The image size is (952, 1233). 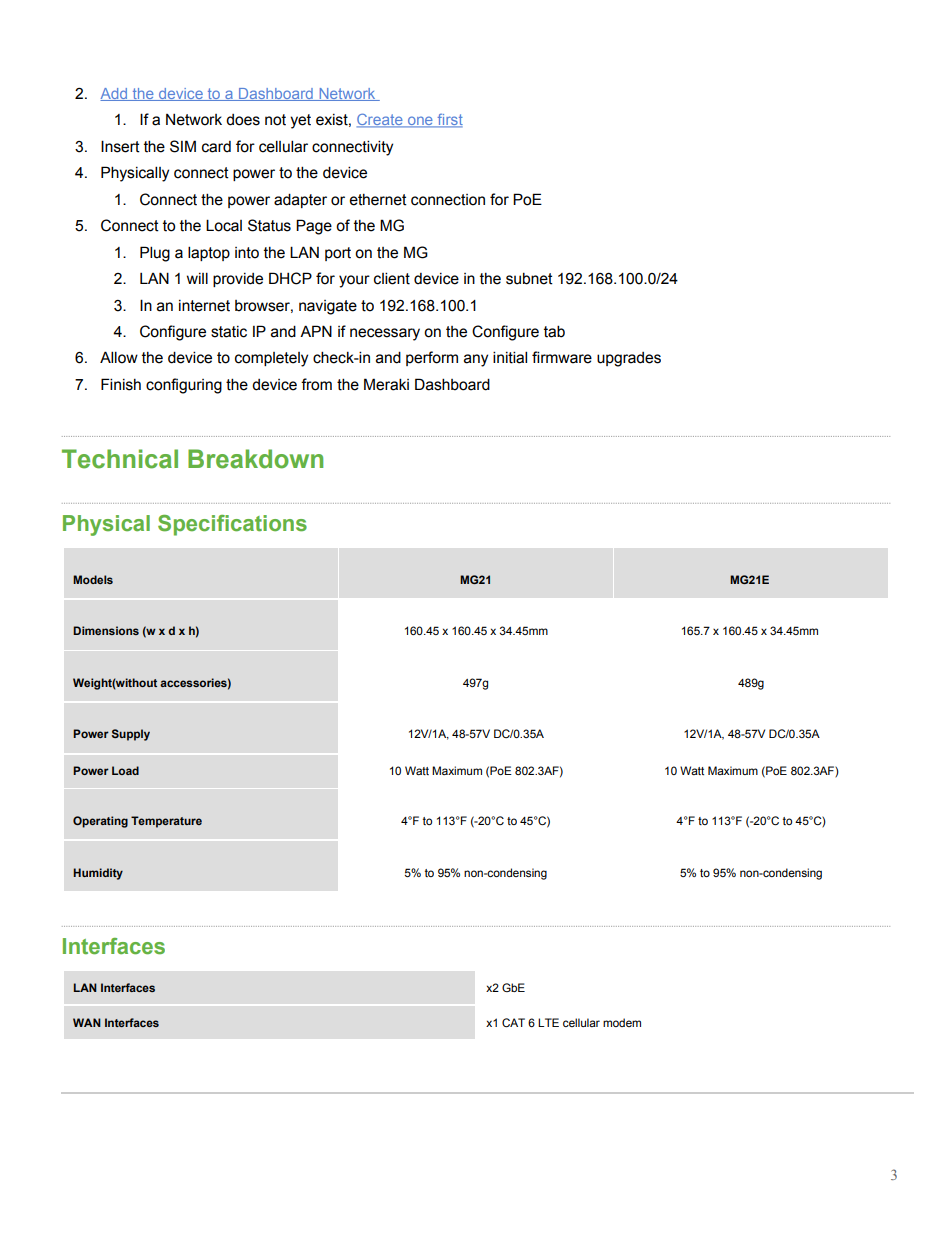 I want to click on Specifications, so click(x=232, y=525).
